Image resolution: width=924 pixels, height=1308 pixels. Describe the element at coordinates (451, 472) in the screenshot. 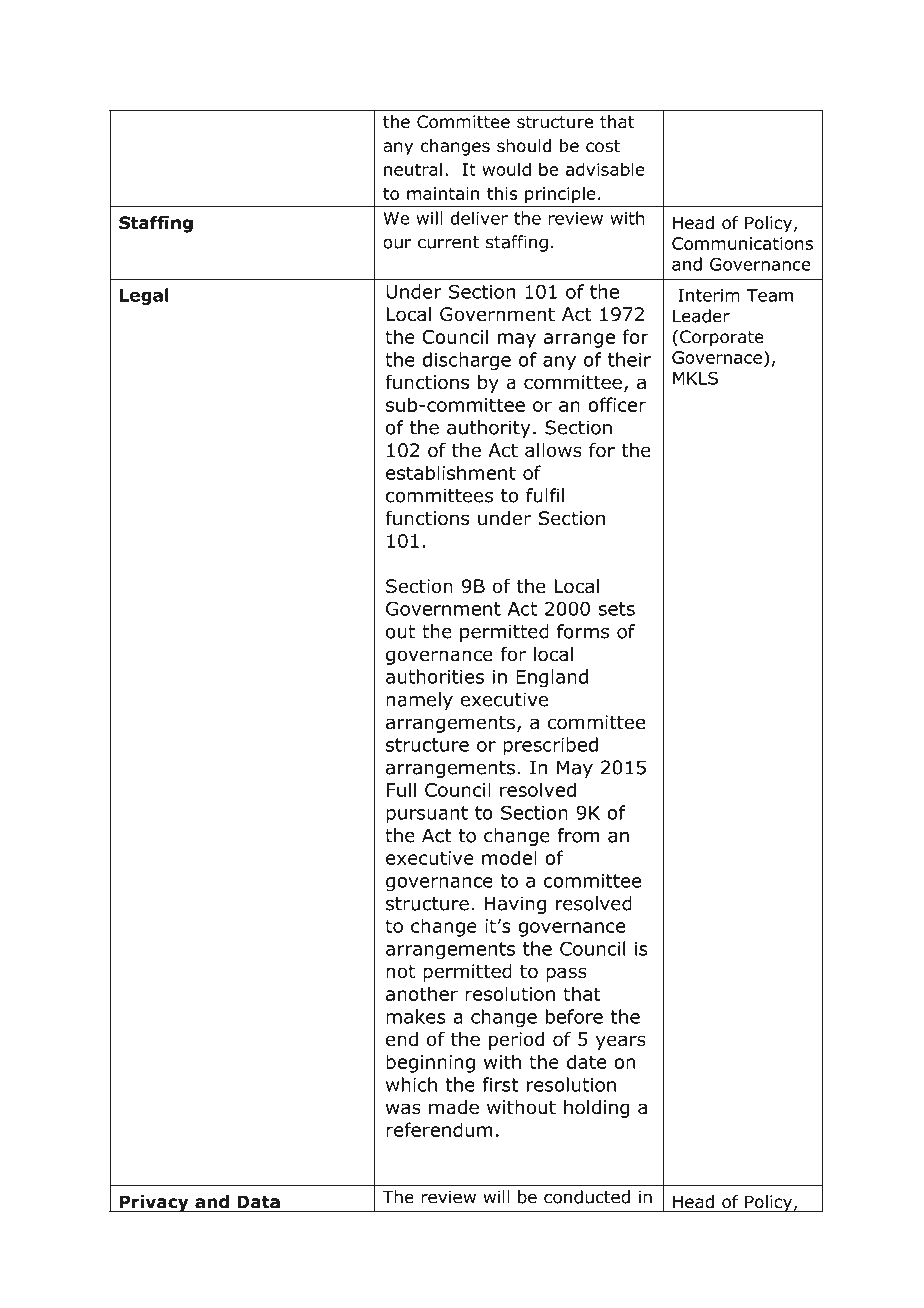

I see `establishment` at that location.
